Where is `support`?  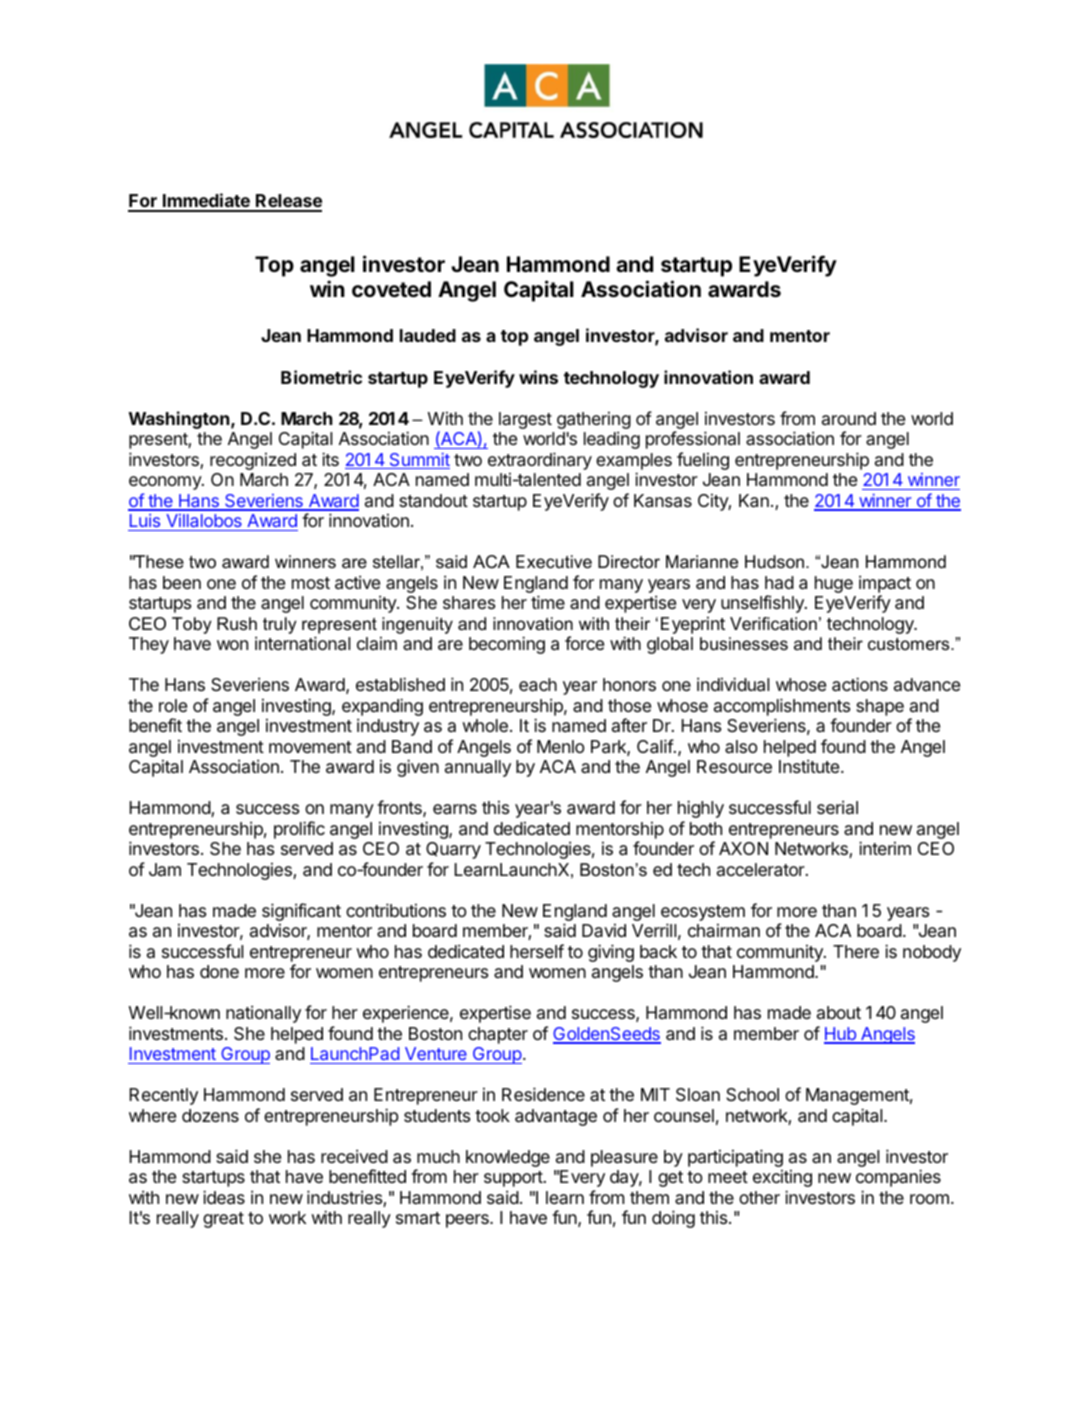
support is located at coordinates (513, 1179).
